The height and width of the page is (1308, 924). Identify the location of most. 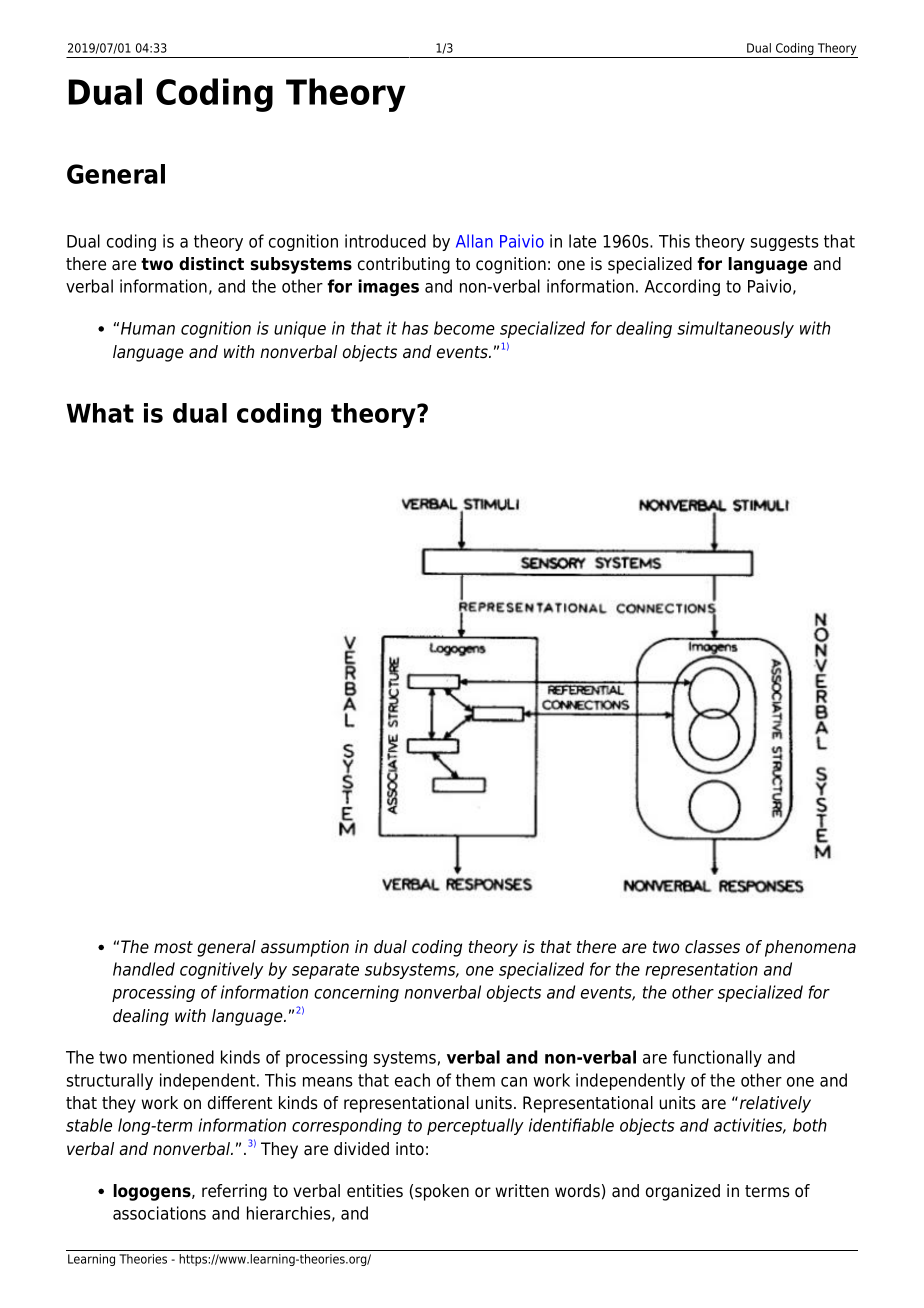
(173, 947).
